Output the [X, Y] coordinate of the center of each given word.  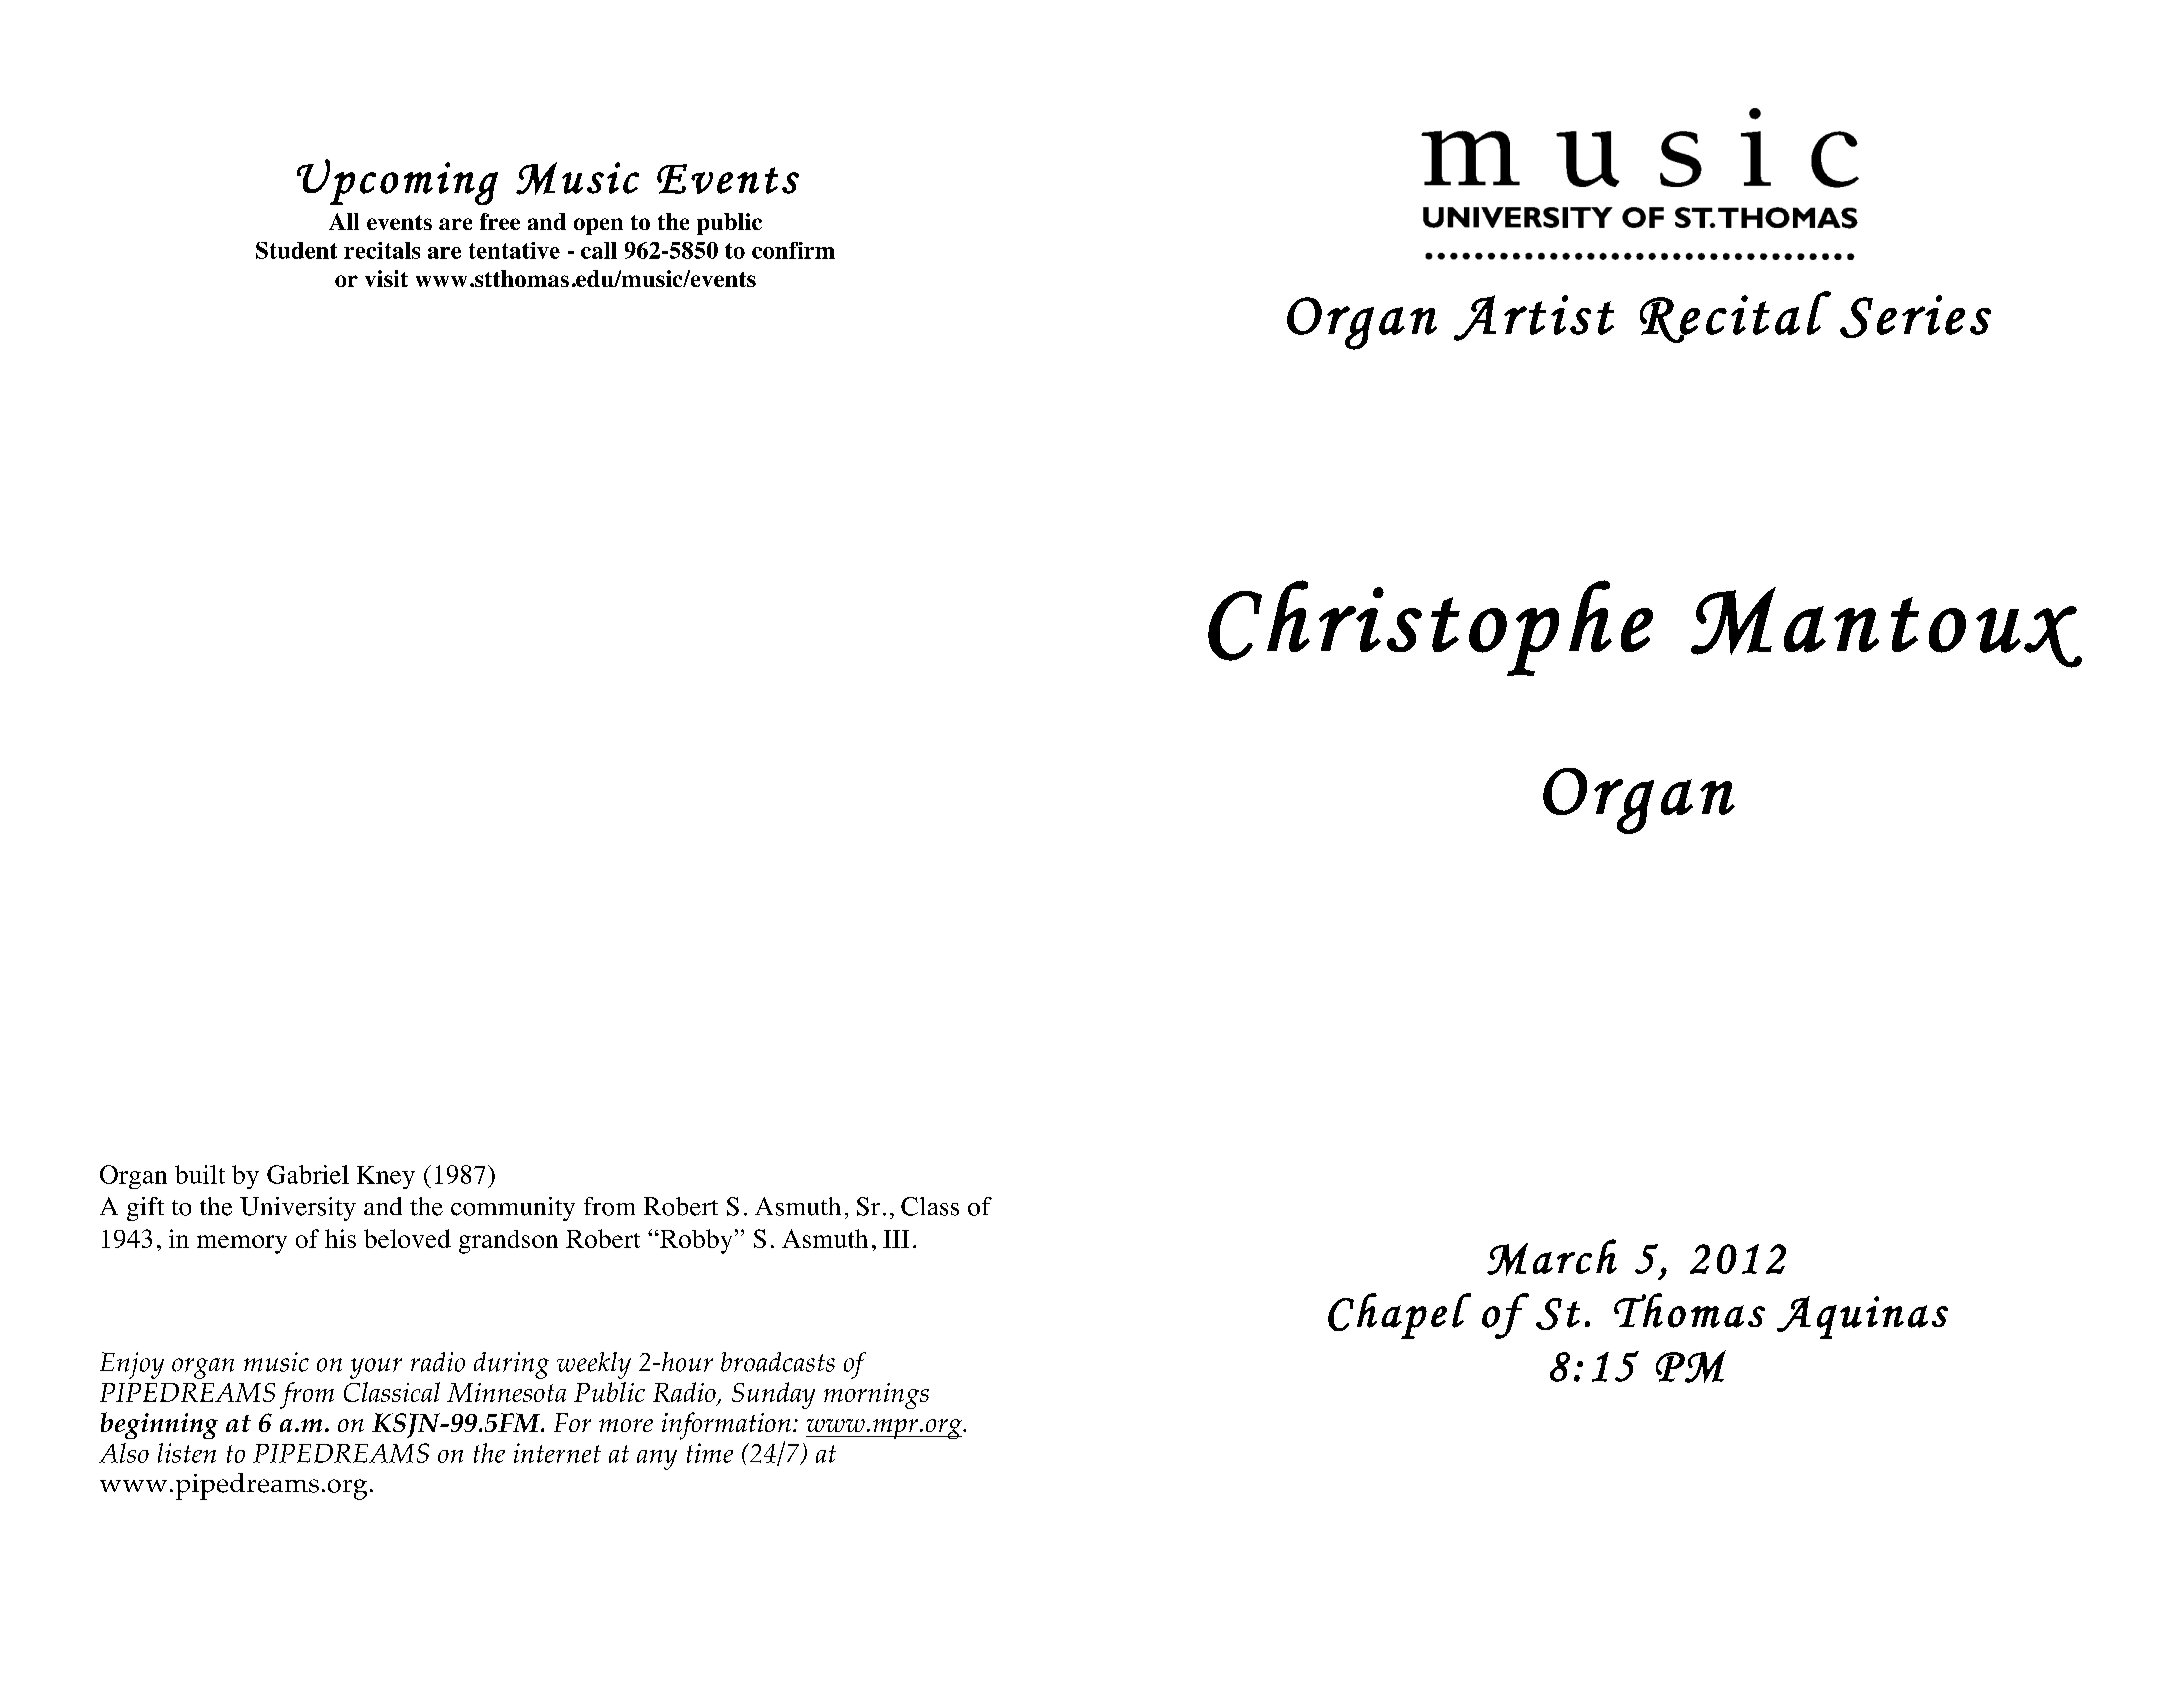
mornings [876, 1396]
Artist [1534, 318]
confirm [793, 250]
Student [296, 250]
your [376, 1368]
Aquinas [1862, 1317]
